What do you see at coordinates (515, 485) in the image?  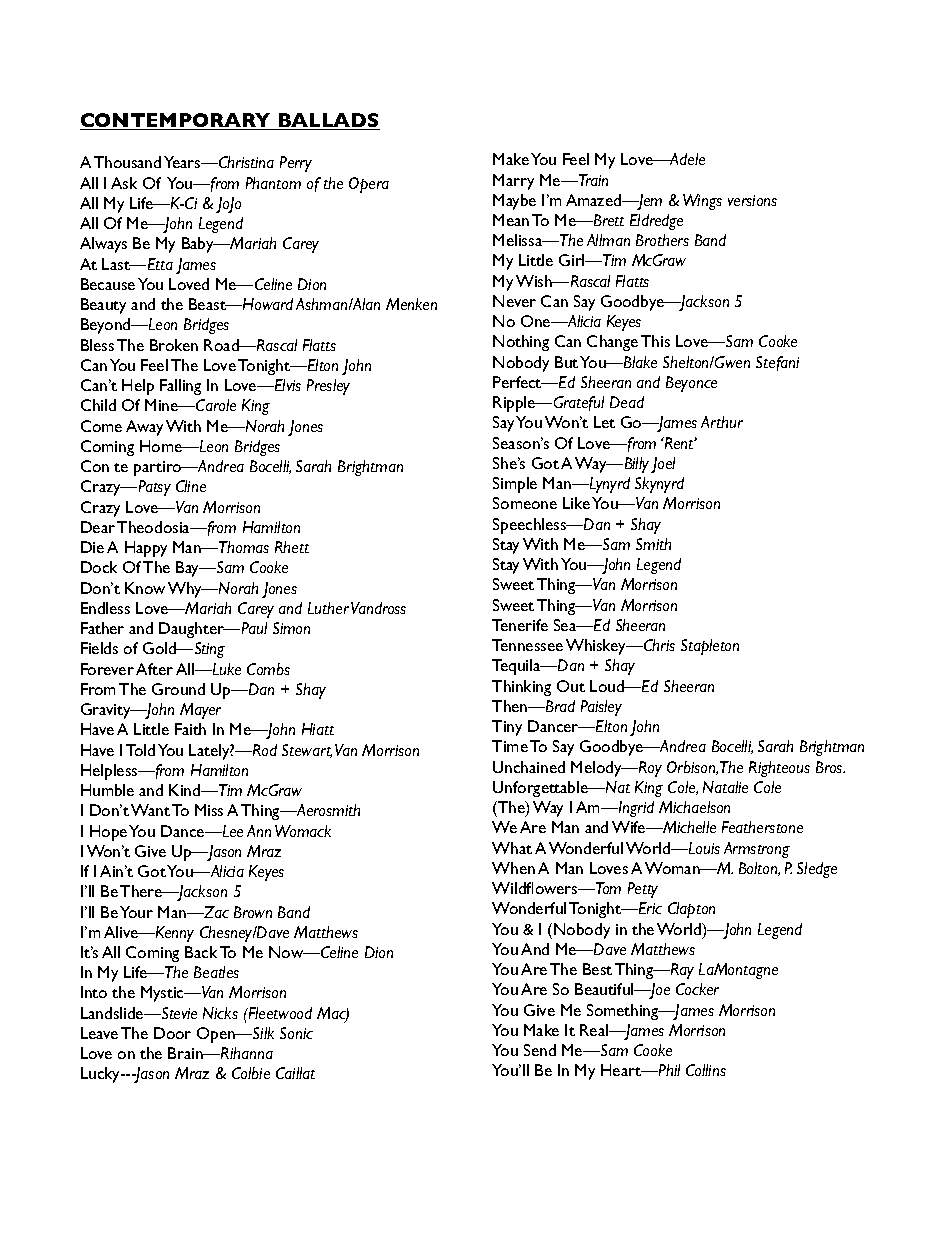 I see `Simple` at bounding box center [515, 485].
